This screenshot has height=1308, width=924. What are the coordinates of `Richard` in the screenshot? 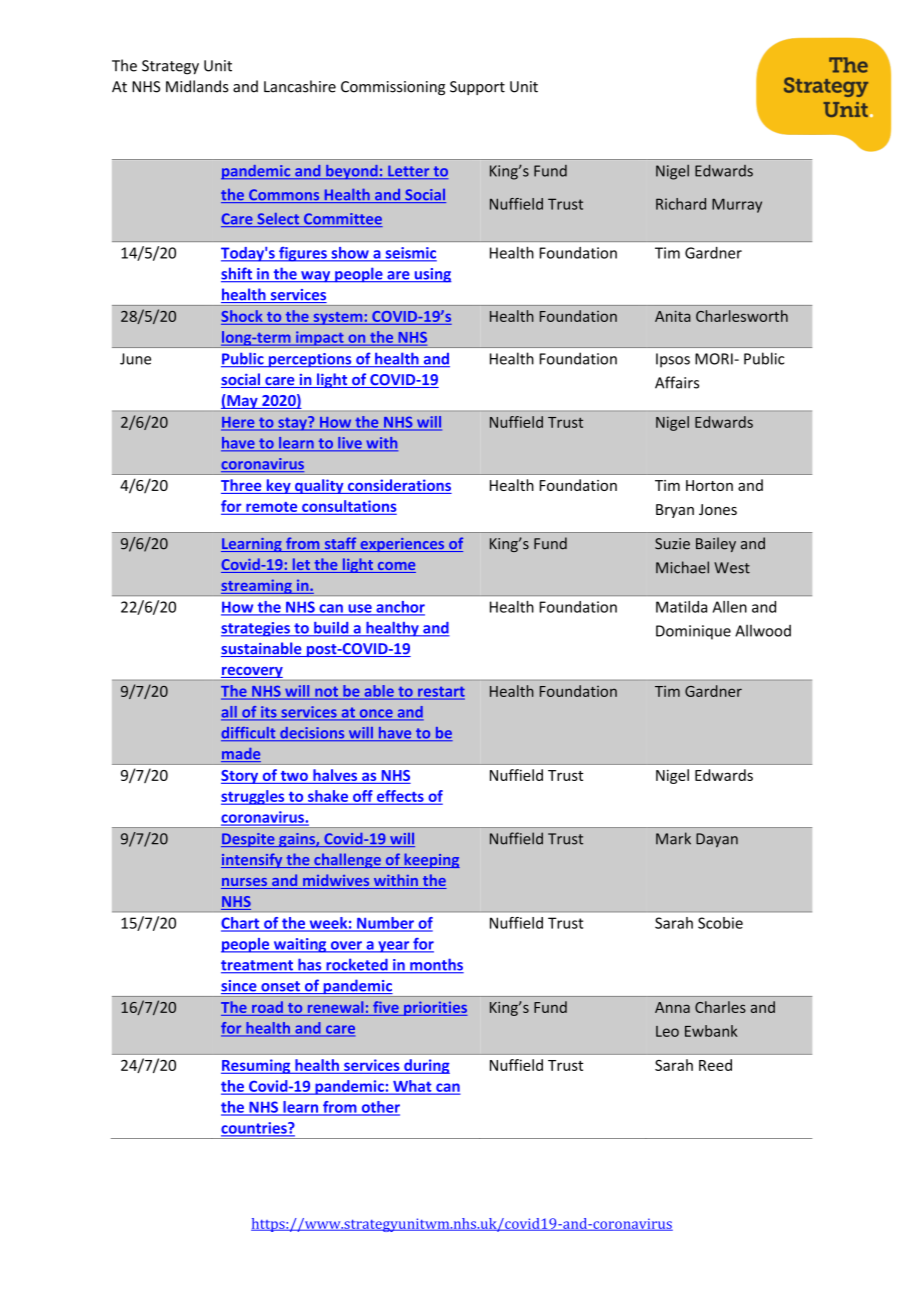 It's located at (681, 204).
